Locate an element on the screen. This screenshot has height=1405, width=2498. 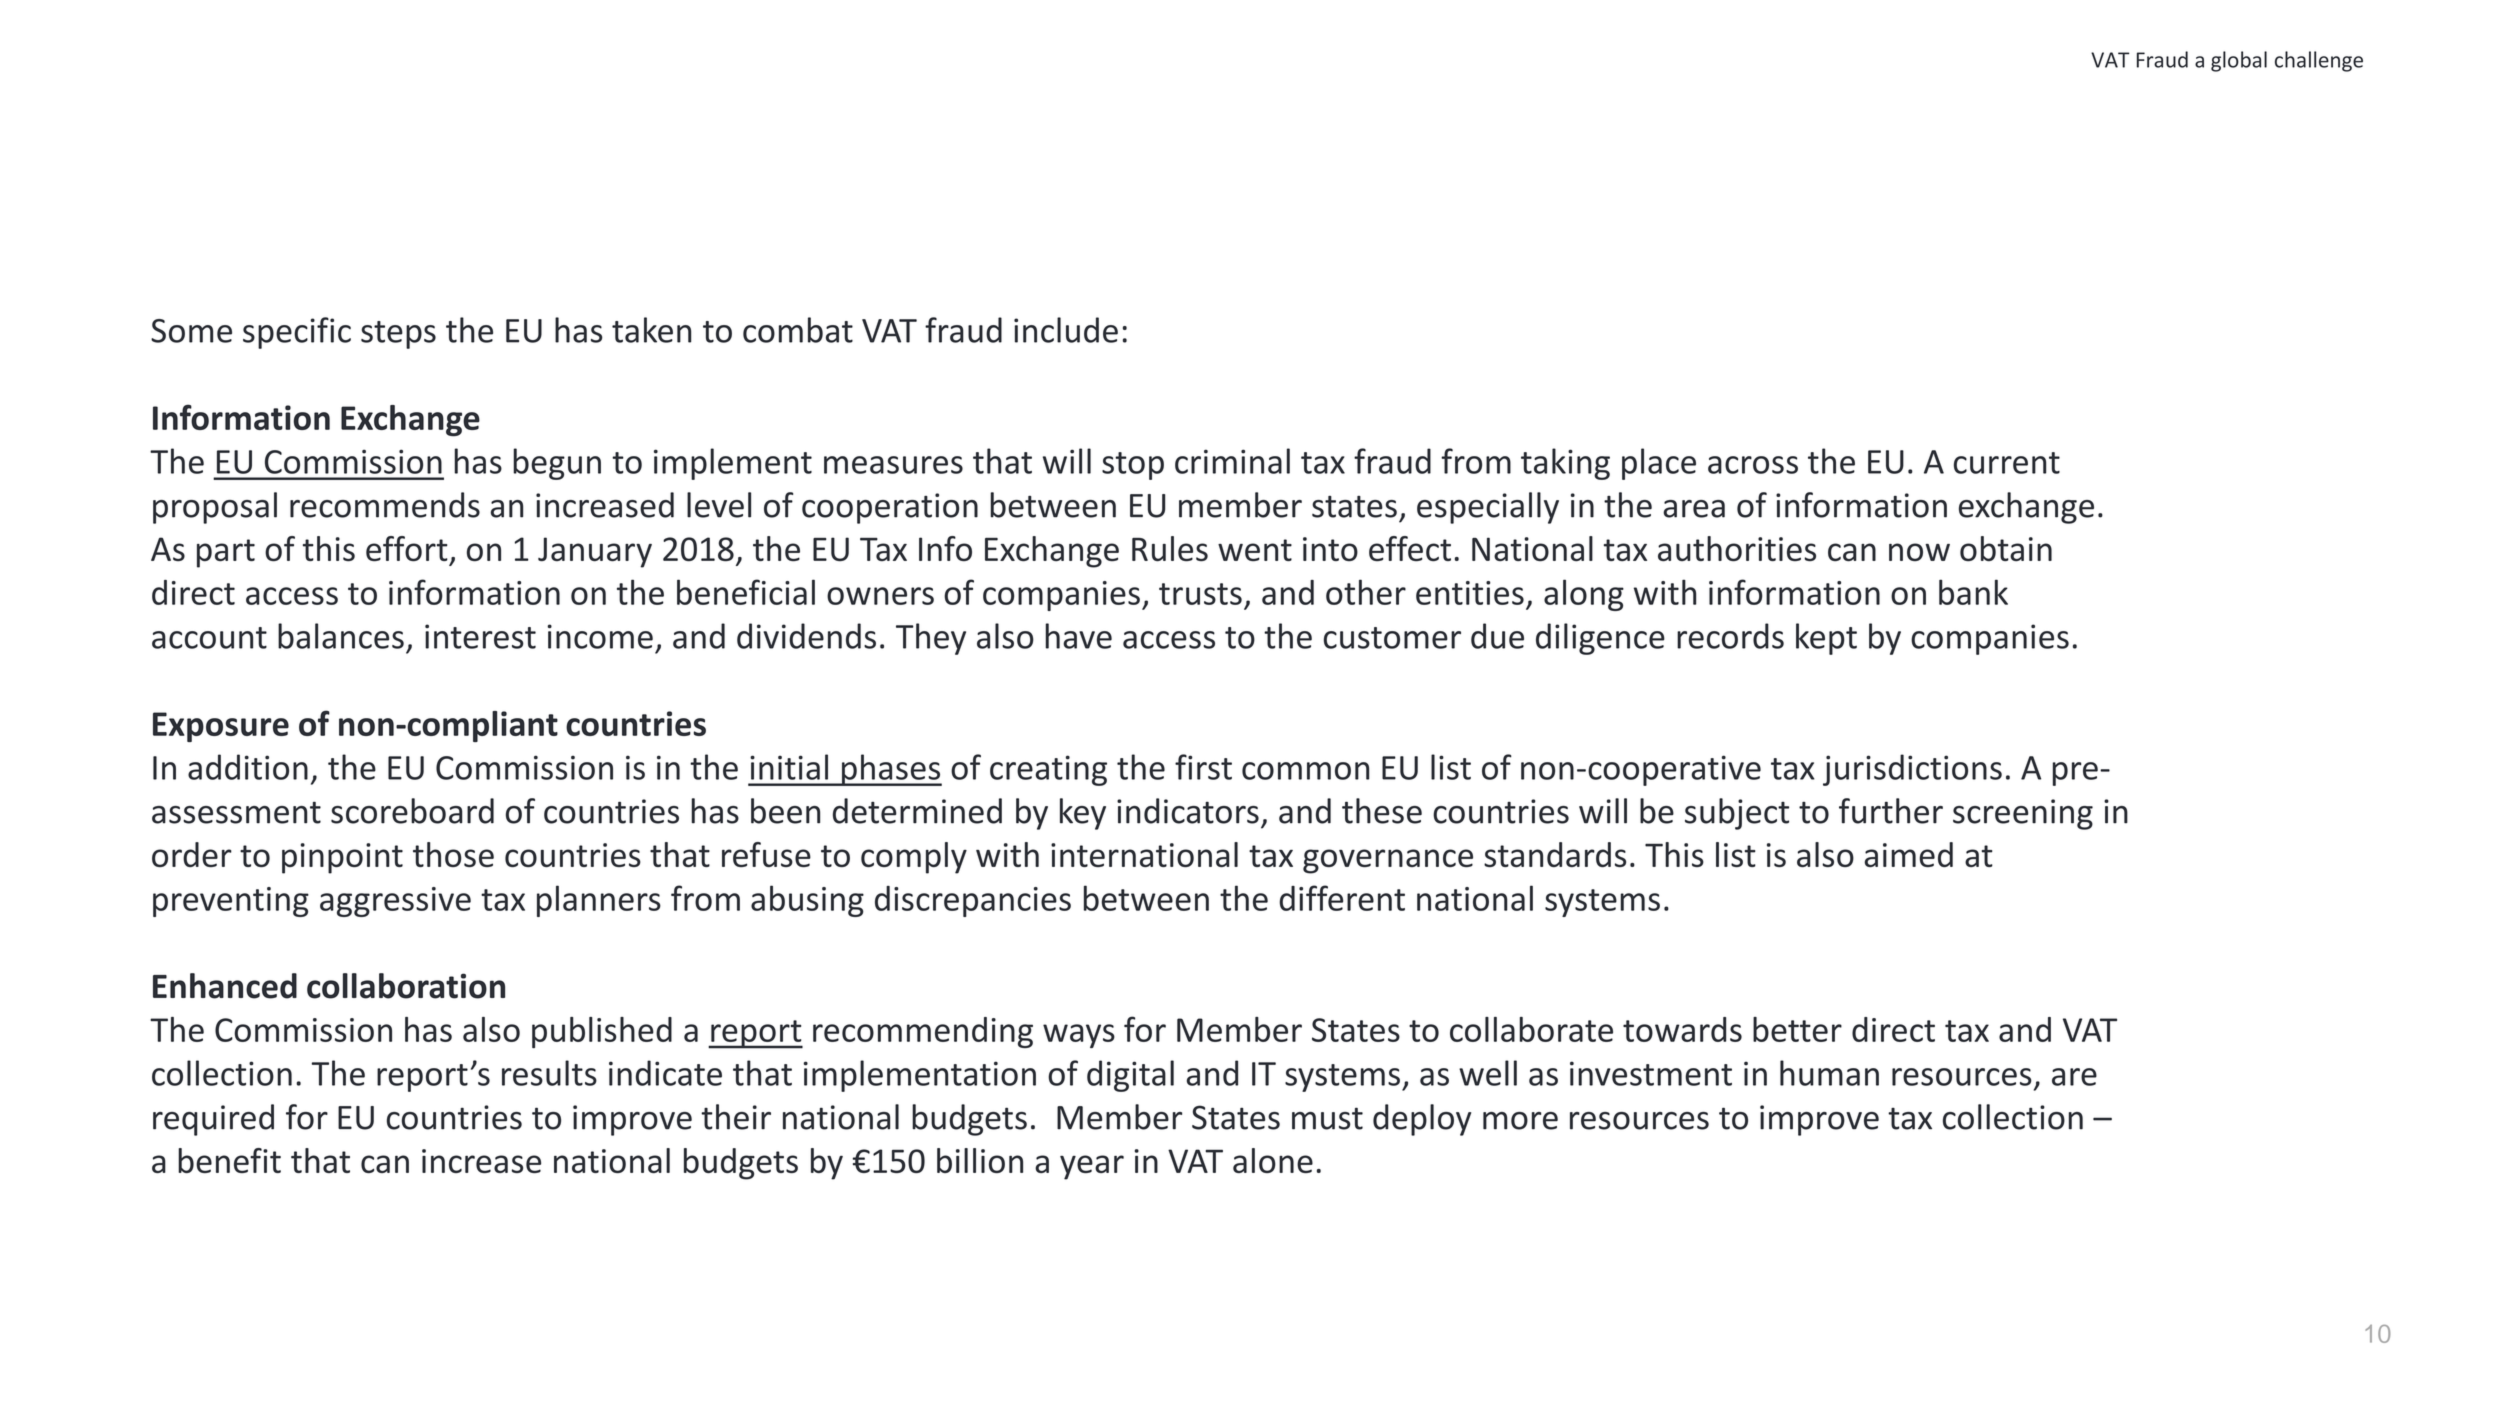
interest is located at coordinates (480, 636).
